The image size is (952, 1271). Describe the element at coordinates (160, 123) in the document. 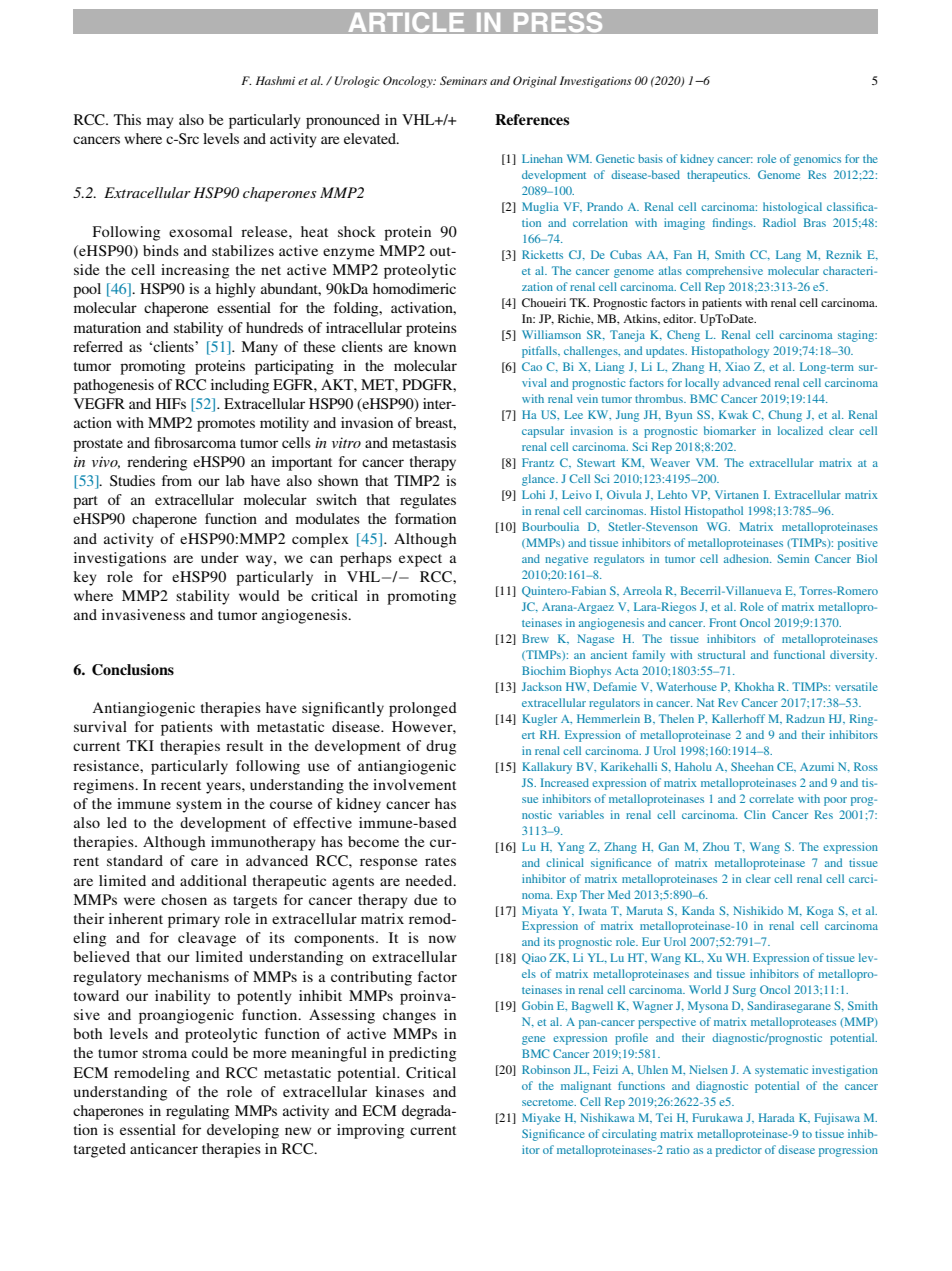

I see `may` at that location.
